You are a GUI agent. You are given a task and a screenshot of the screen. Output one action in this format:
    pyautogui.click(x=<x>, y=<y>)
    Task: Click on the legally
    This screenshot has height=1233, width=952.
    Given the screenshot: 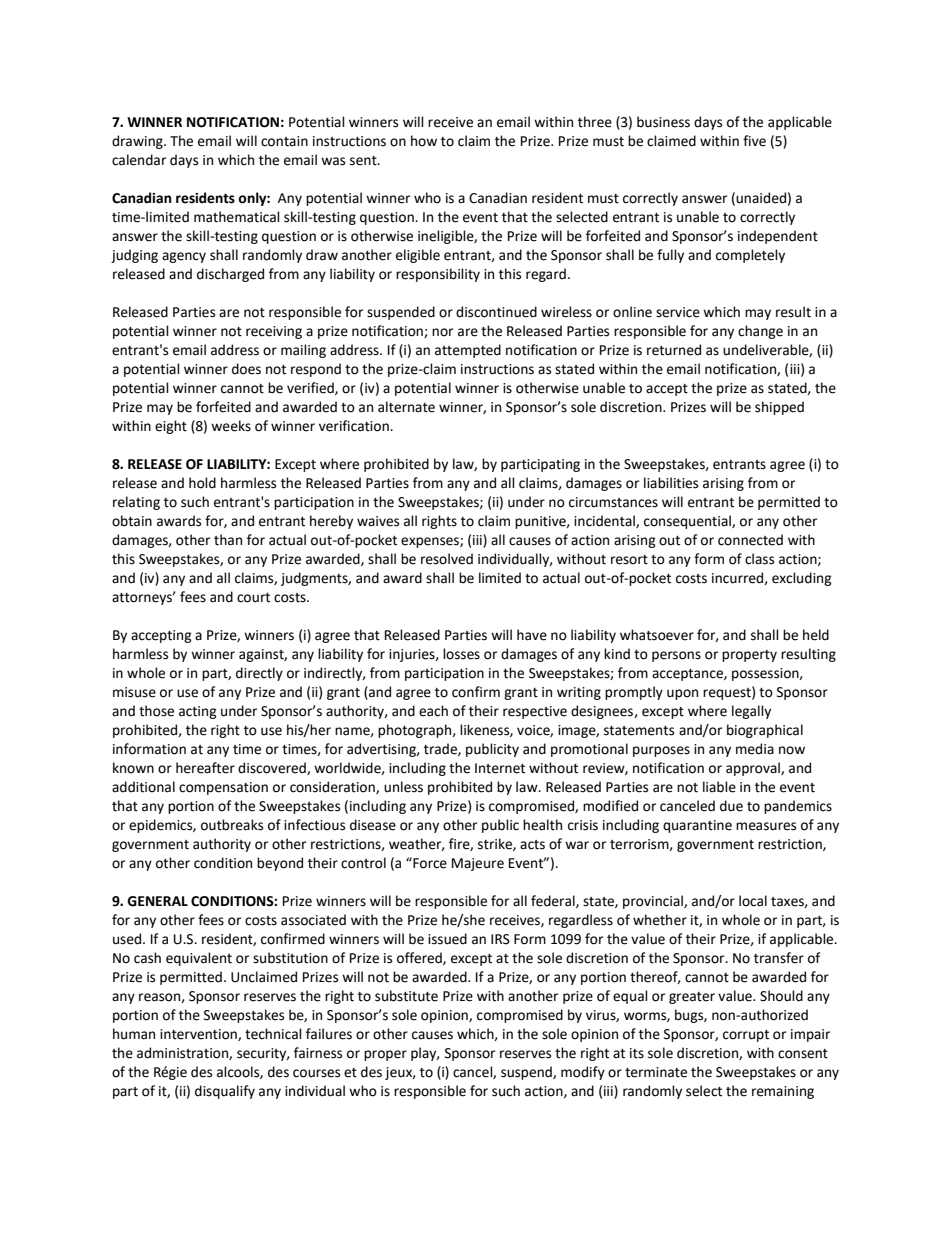 What is the action you would take?
    pyautogui.click(x=751, y=712)
